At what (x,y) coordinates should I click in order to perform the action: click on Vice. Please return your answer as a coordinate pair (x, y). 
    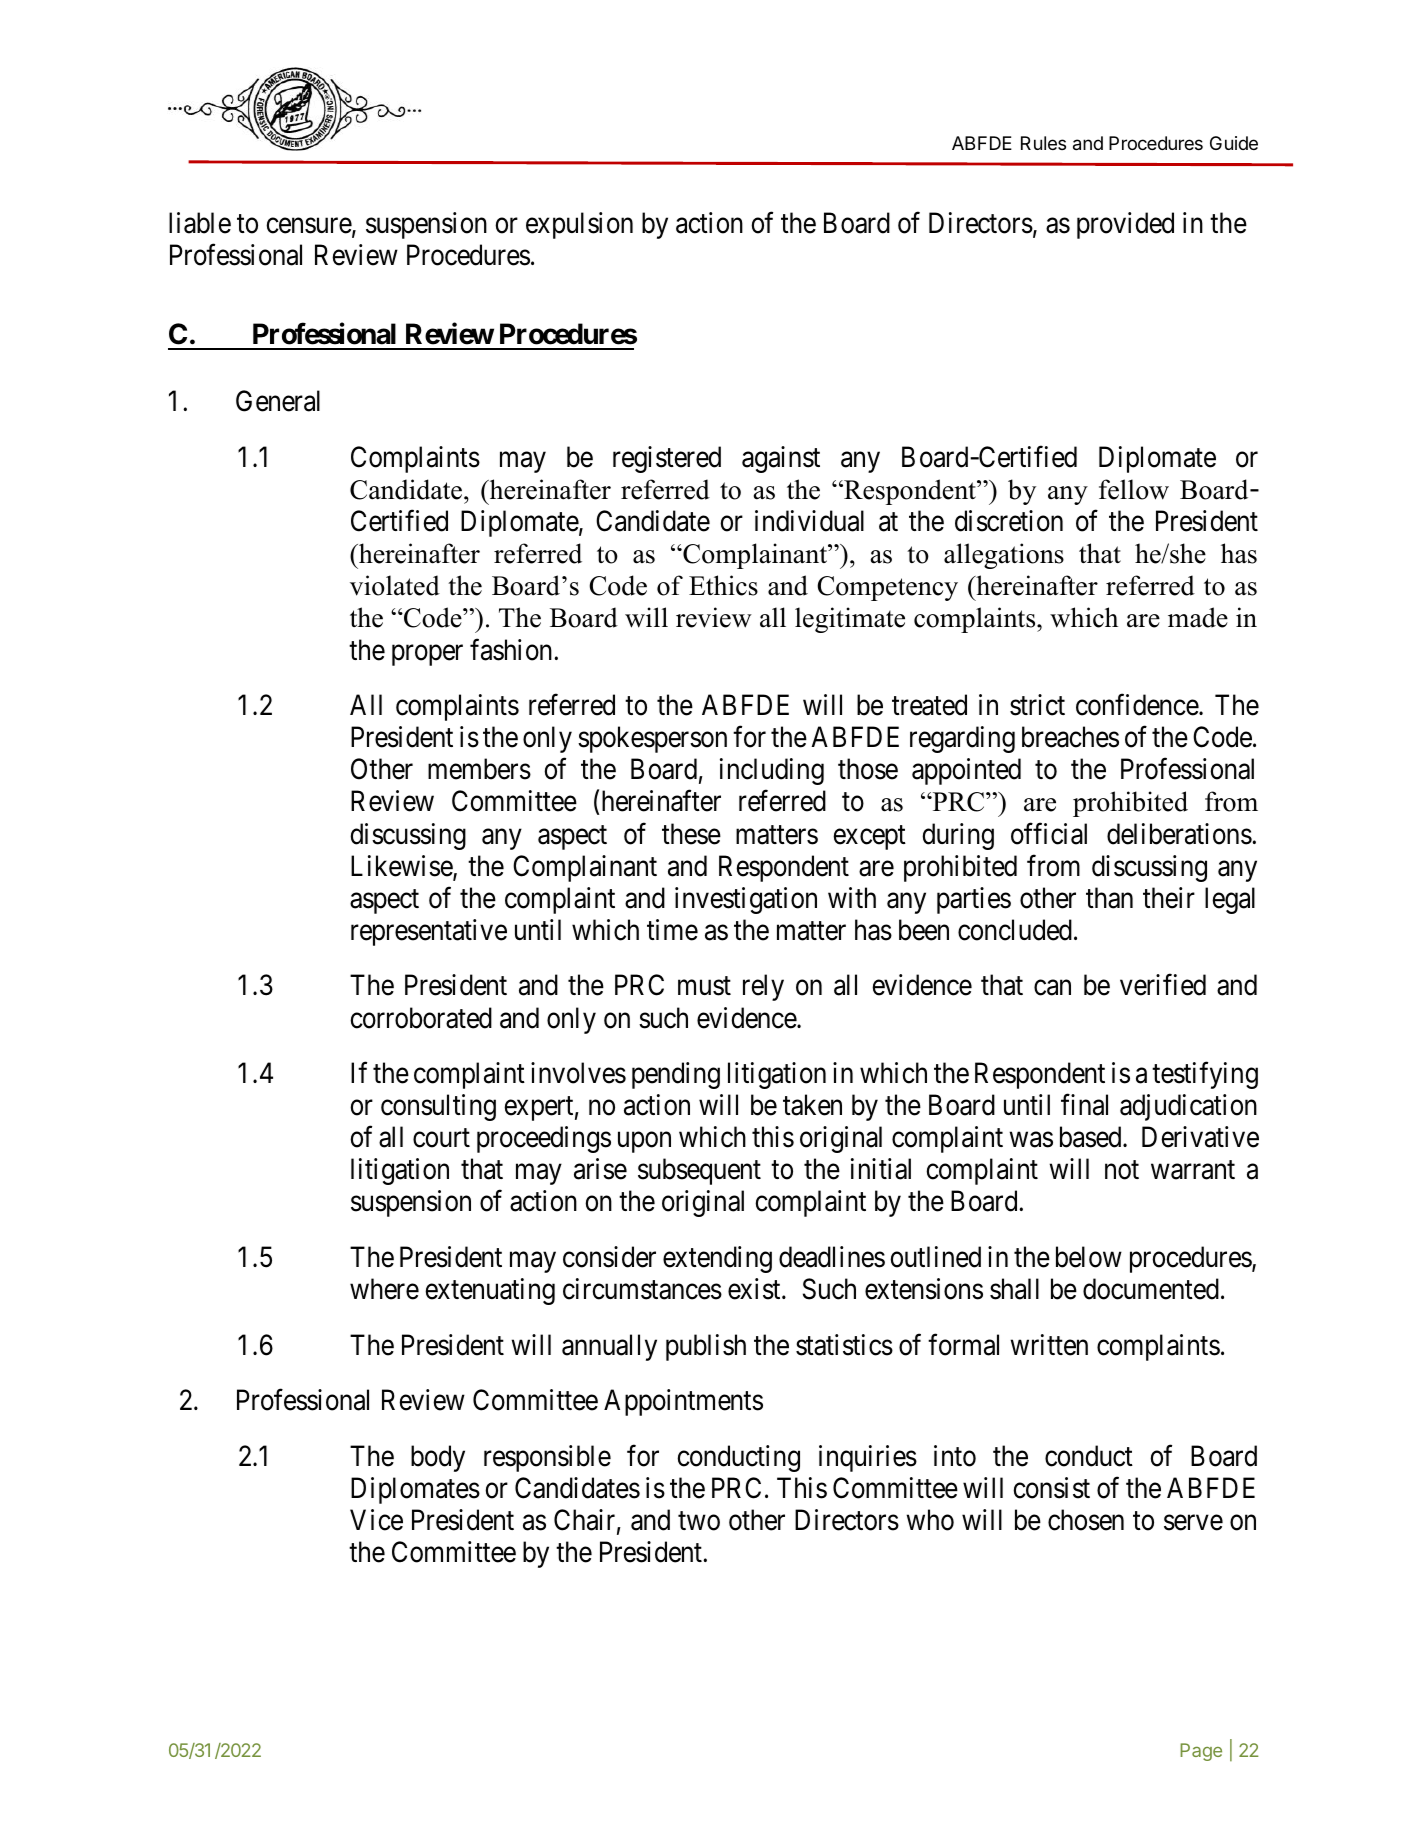
    Looking at the image, I should click on (376, 1520).
